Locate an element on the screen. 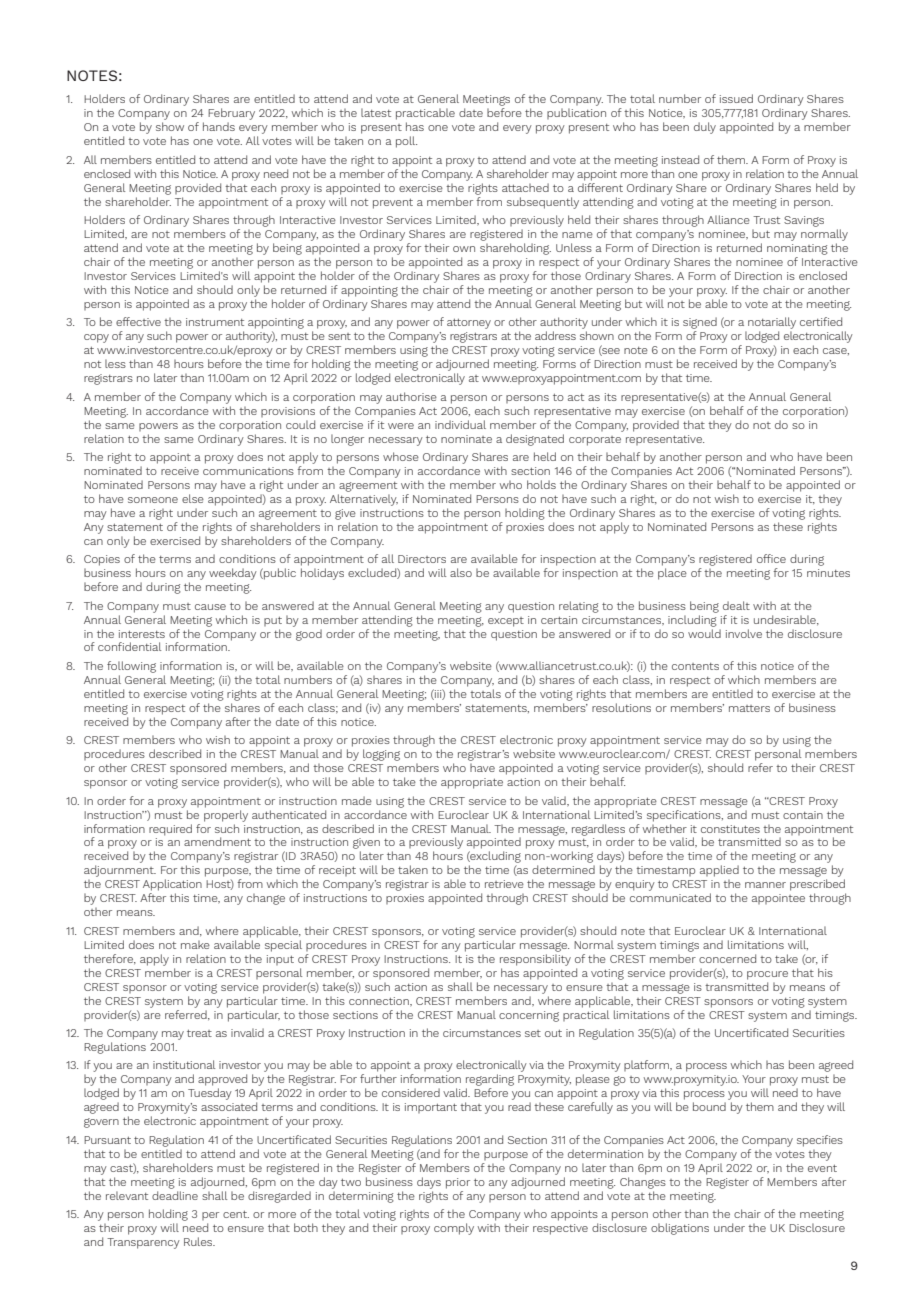 Image resolution: width=924 pixels, height=1308 pixels. duly is located at coordinates (705, 128).
